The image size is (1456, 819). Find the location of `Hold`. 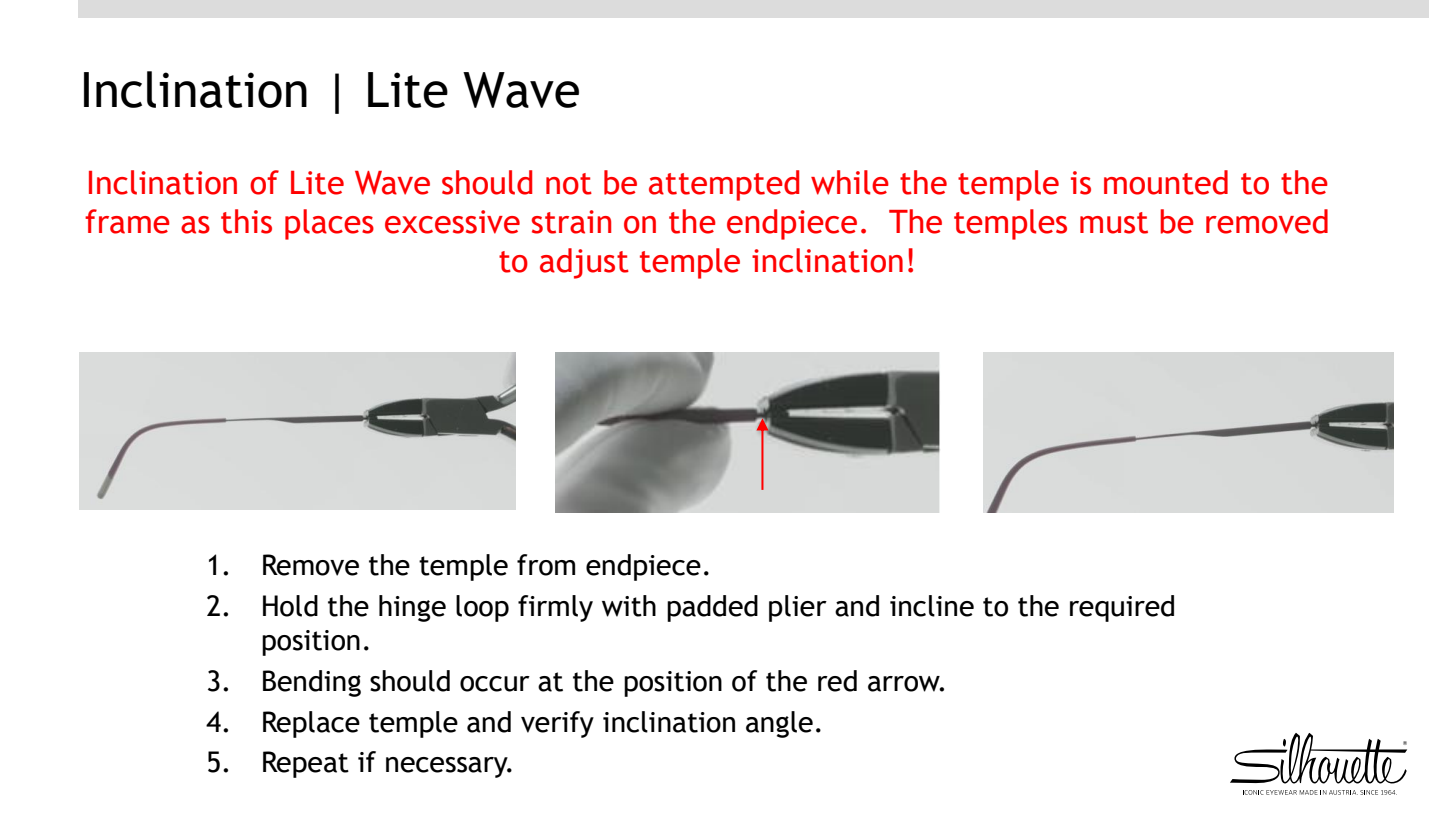

Hold is located at coordinates (290, 606).
